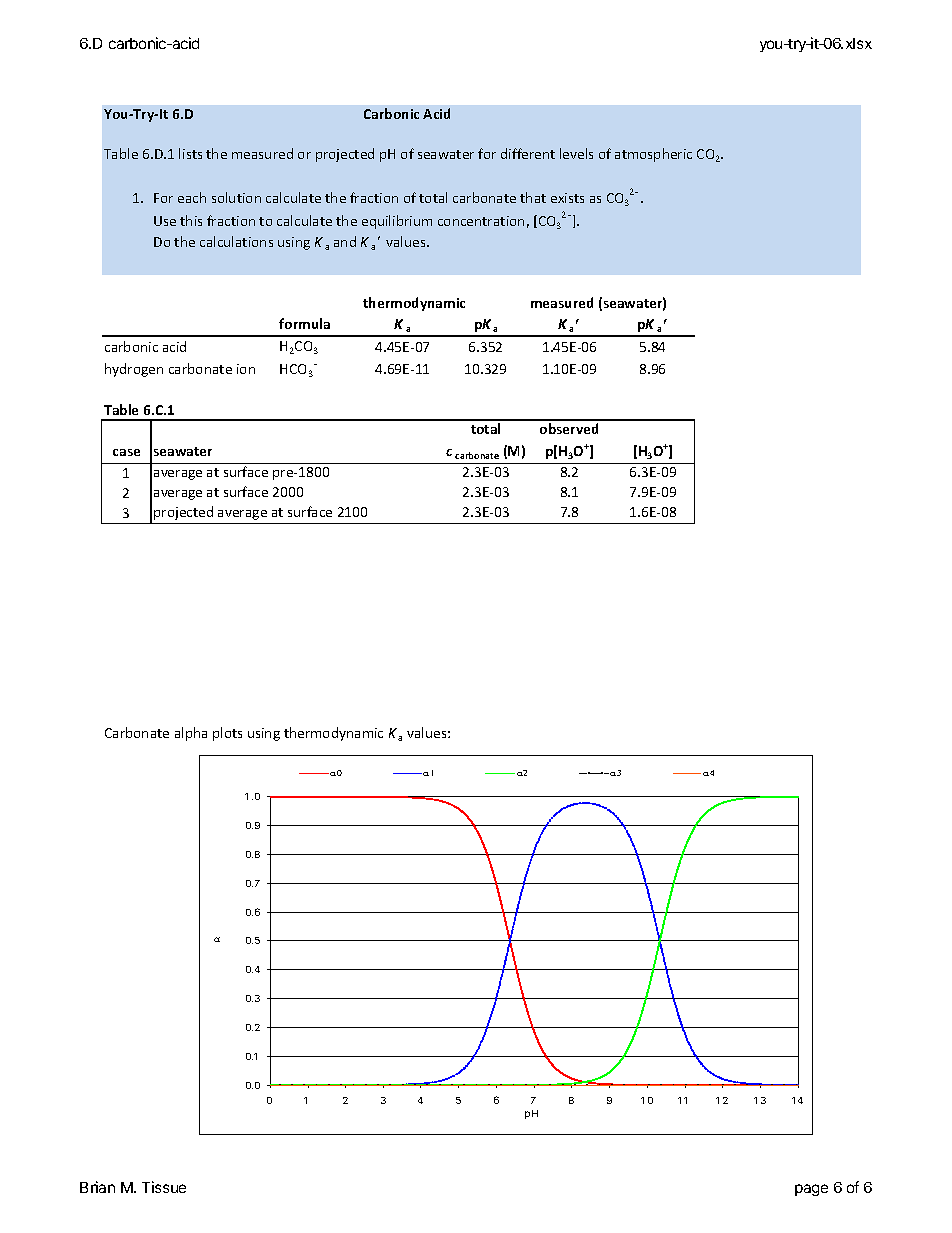 This screenshot has height=1233, width=952. I want to click on plots, so click(227, 734).
